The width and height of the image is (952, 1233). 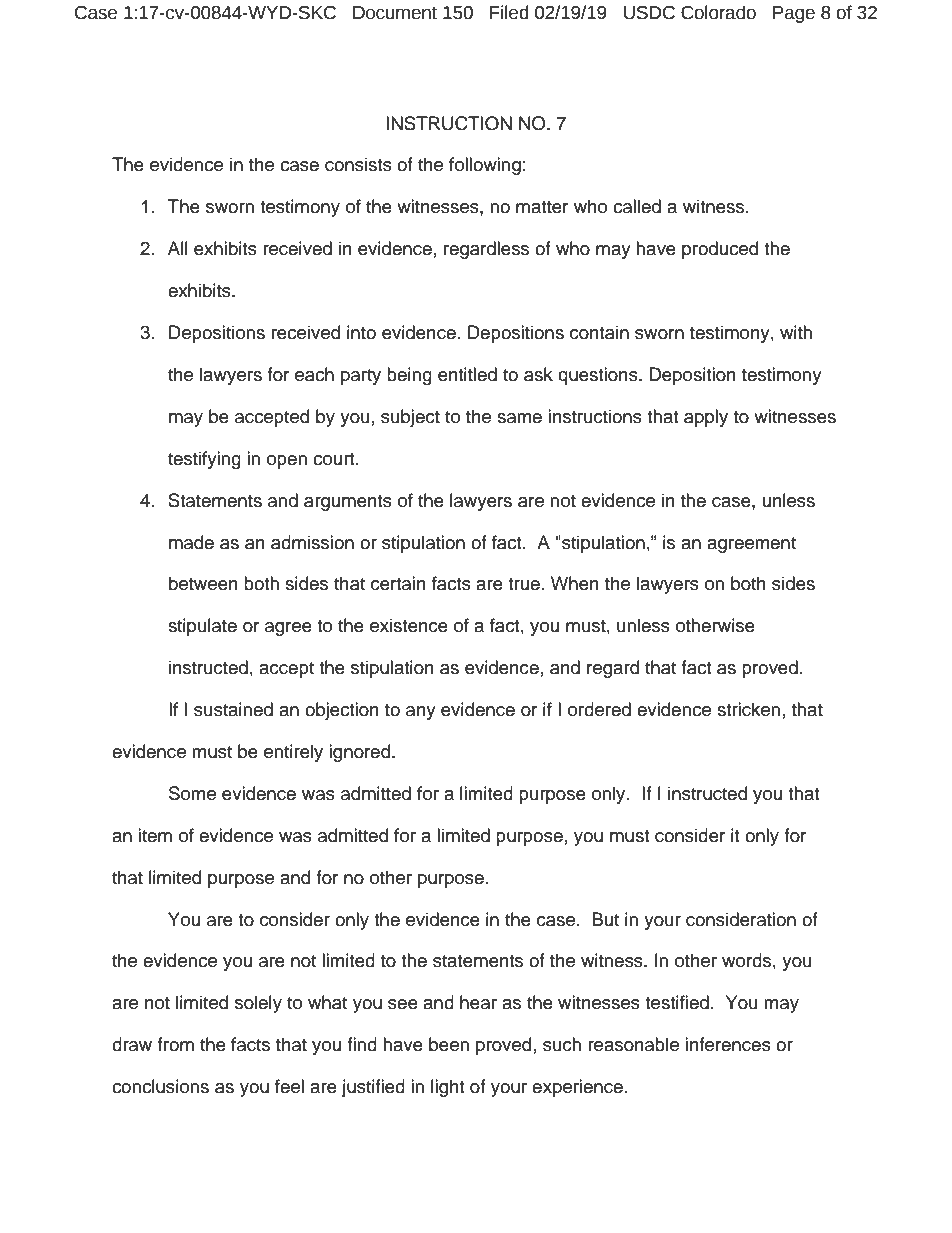 I want to click on When, so click(x=575, y=583).
